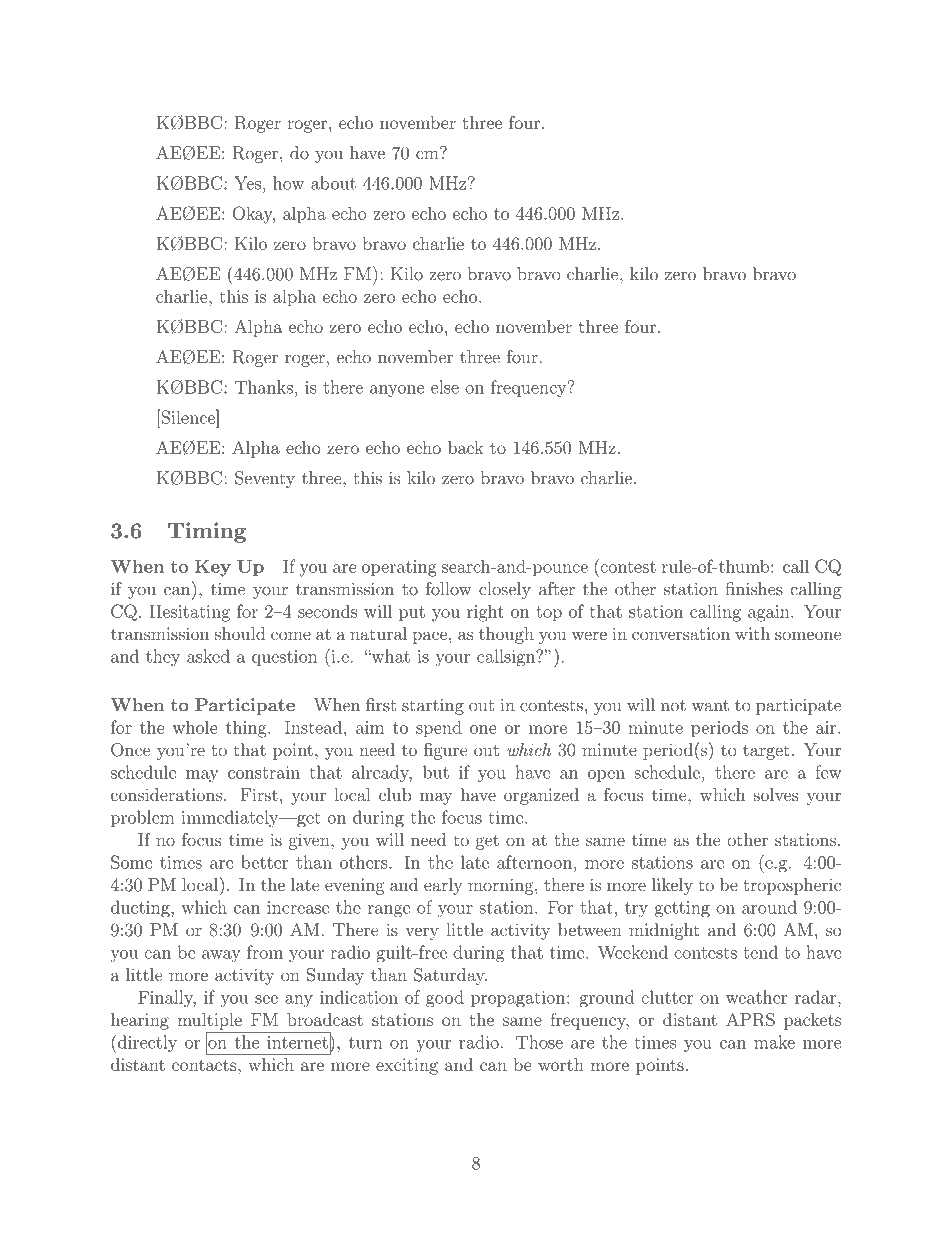 This screenshot has height=1233, width=952. I want to click on should, so click(240, 633).
